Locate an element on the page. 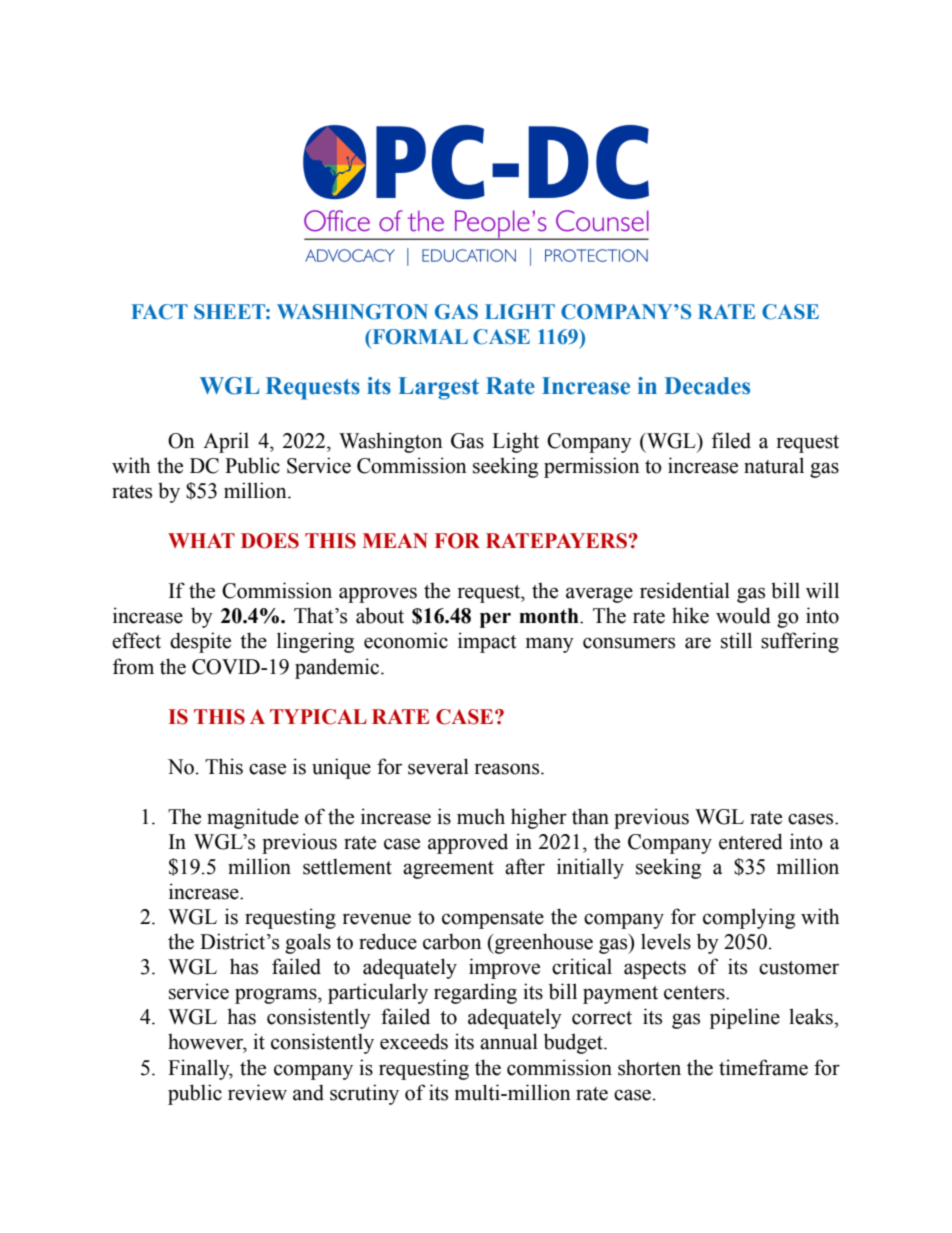 The image size is (952, 1233). annual is located at coordinates (509, 1041).
